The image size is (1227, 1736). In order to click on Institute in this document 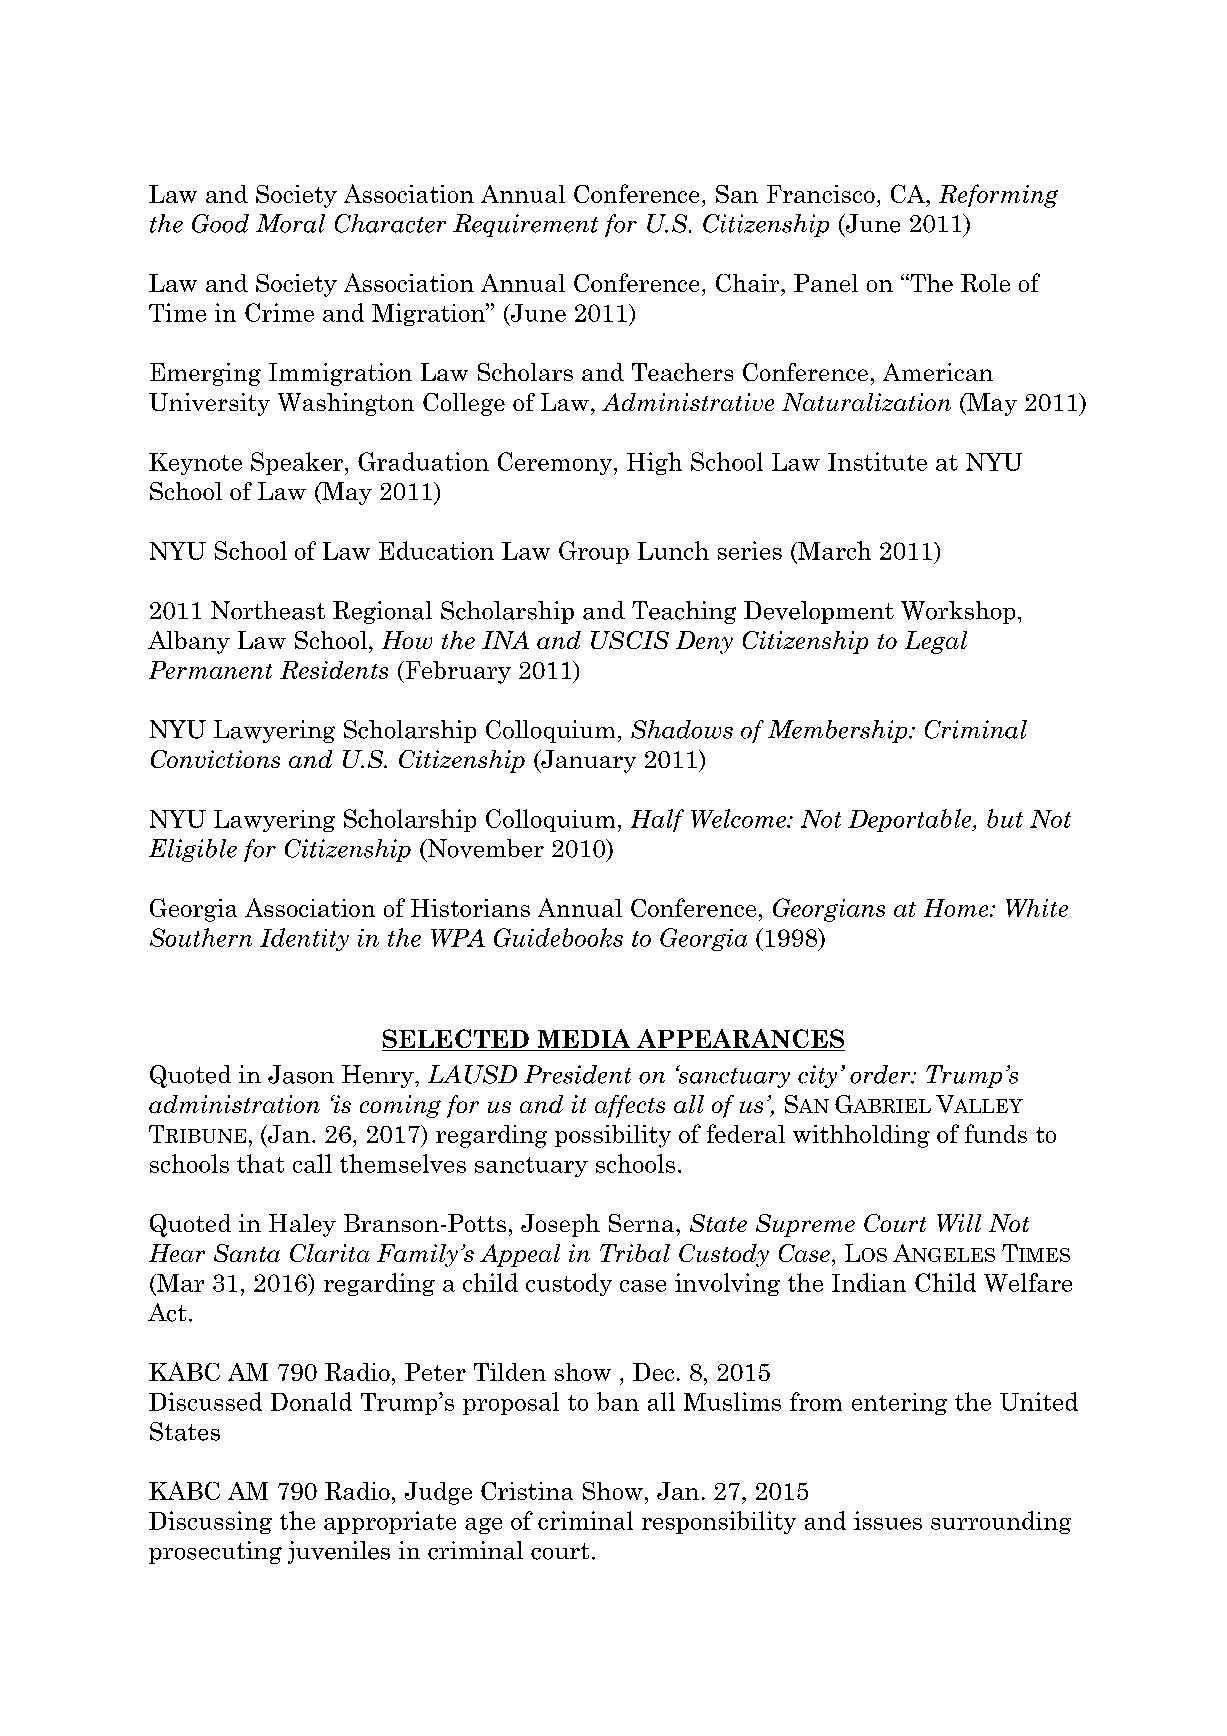, I will do `click(877, 461)`.
